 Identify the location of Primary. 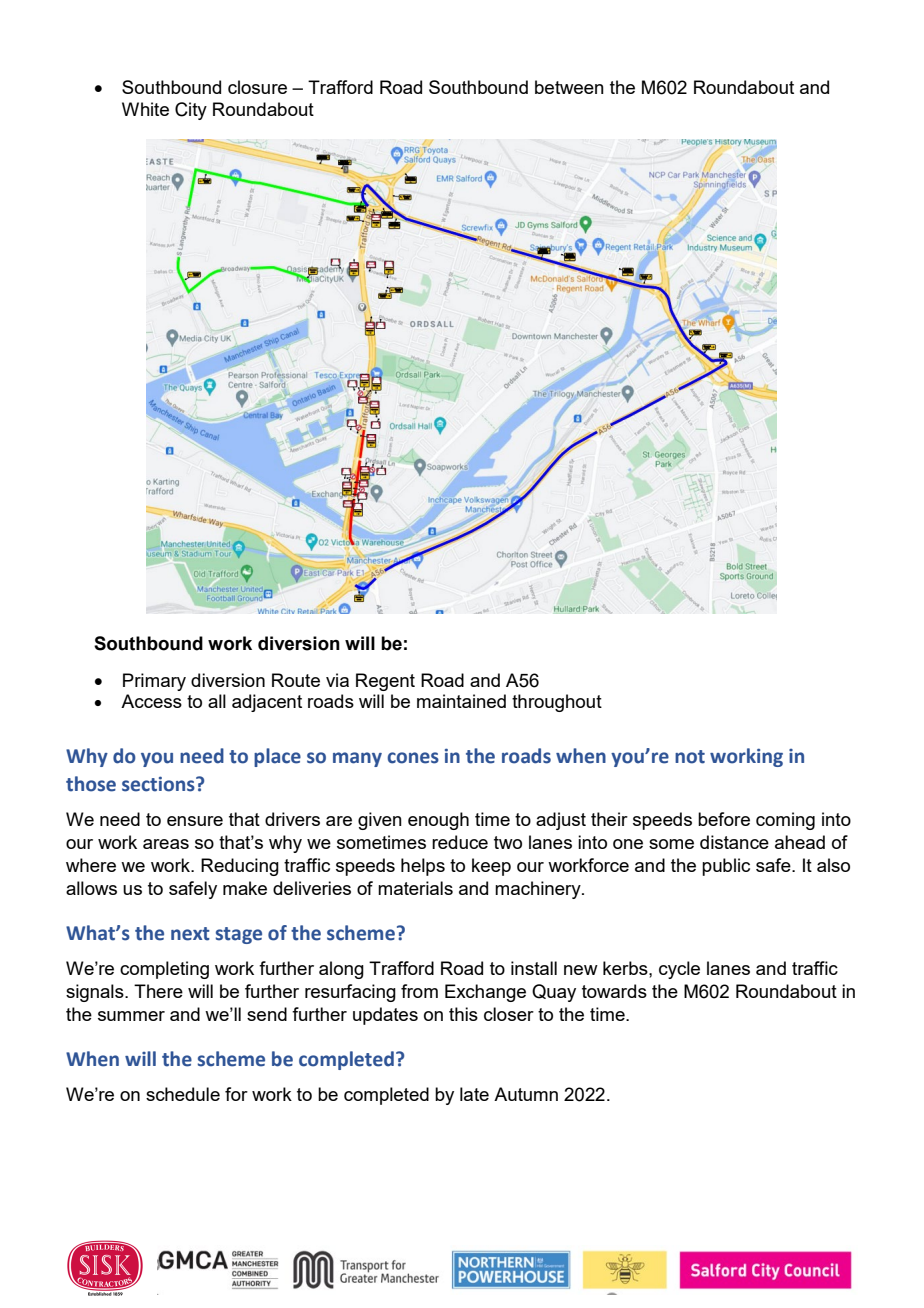
(154, 682).
